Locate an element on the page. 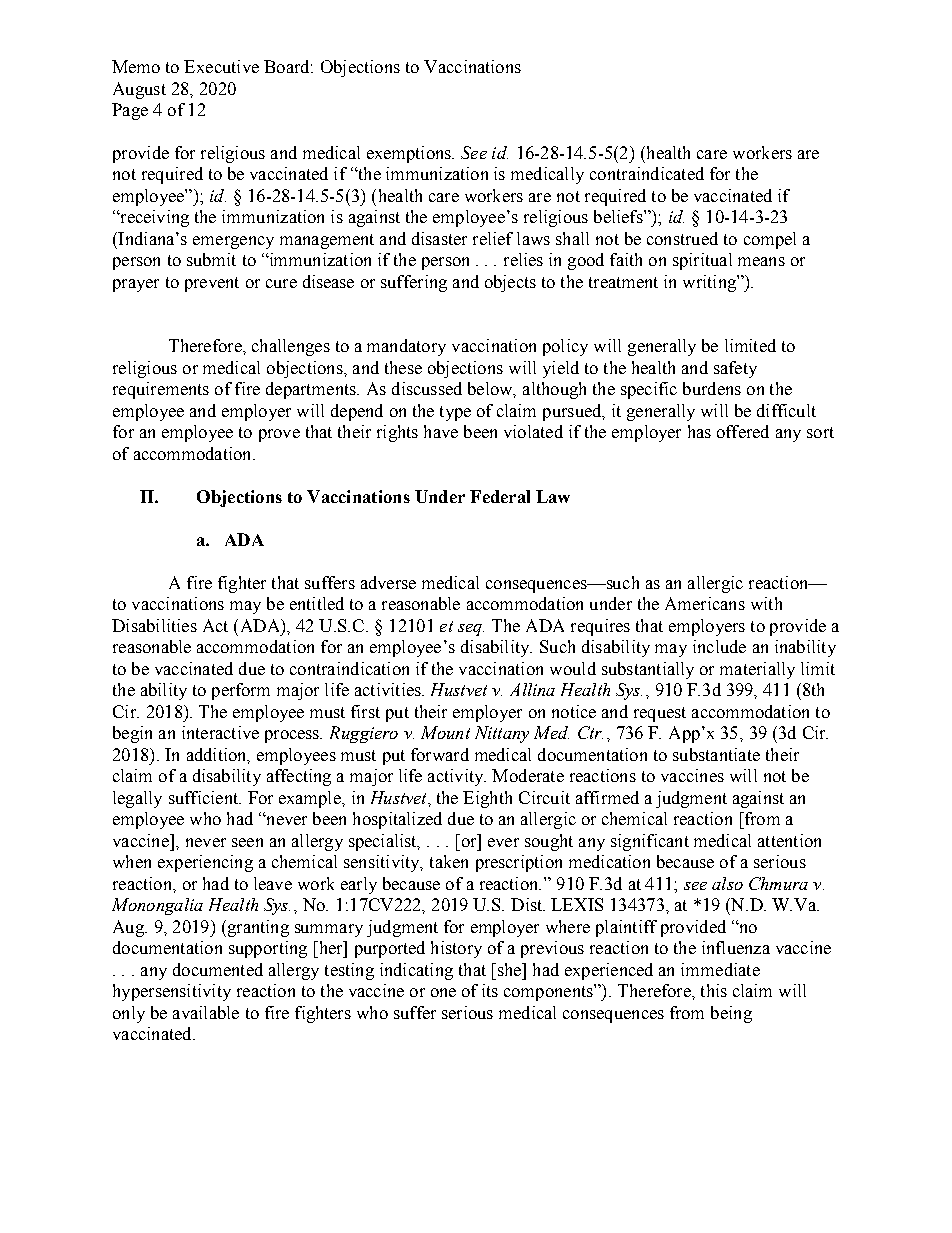 The height and width of the document is (1233, 952). exemptions is located at coordinates (410, 154).
